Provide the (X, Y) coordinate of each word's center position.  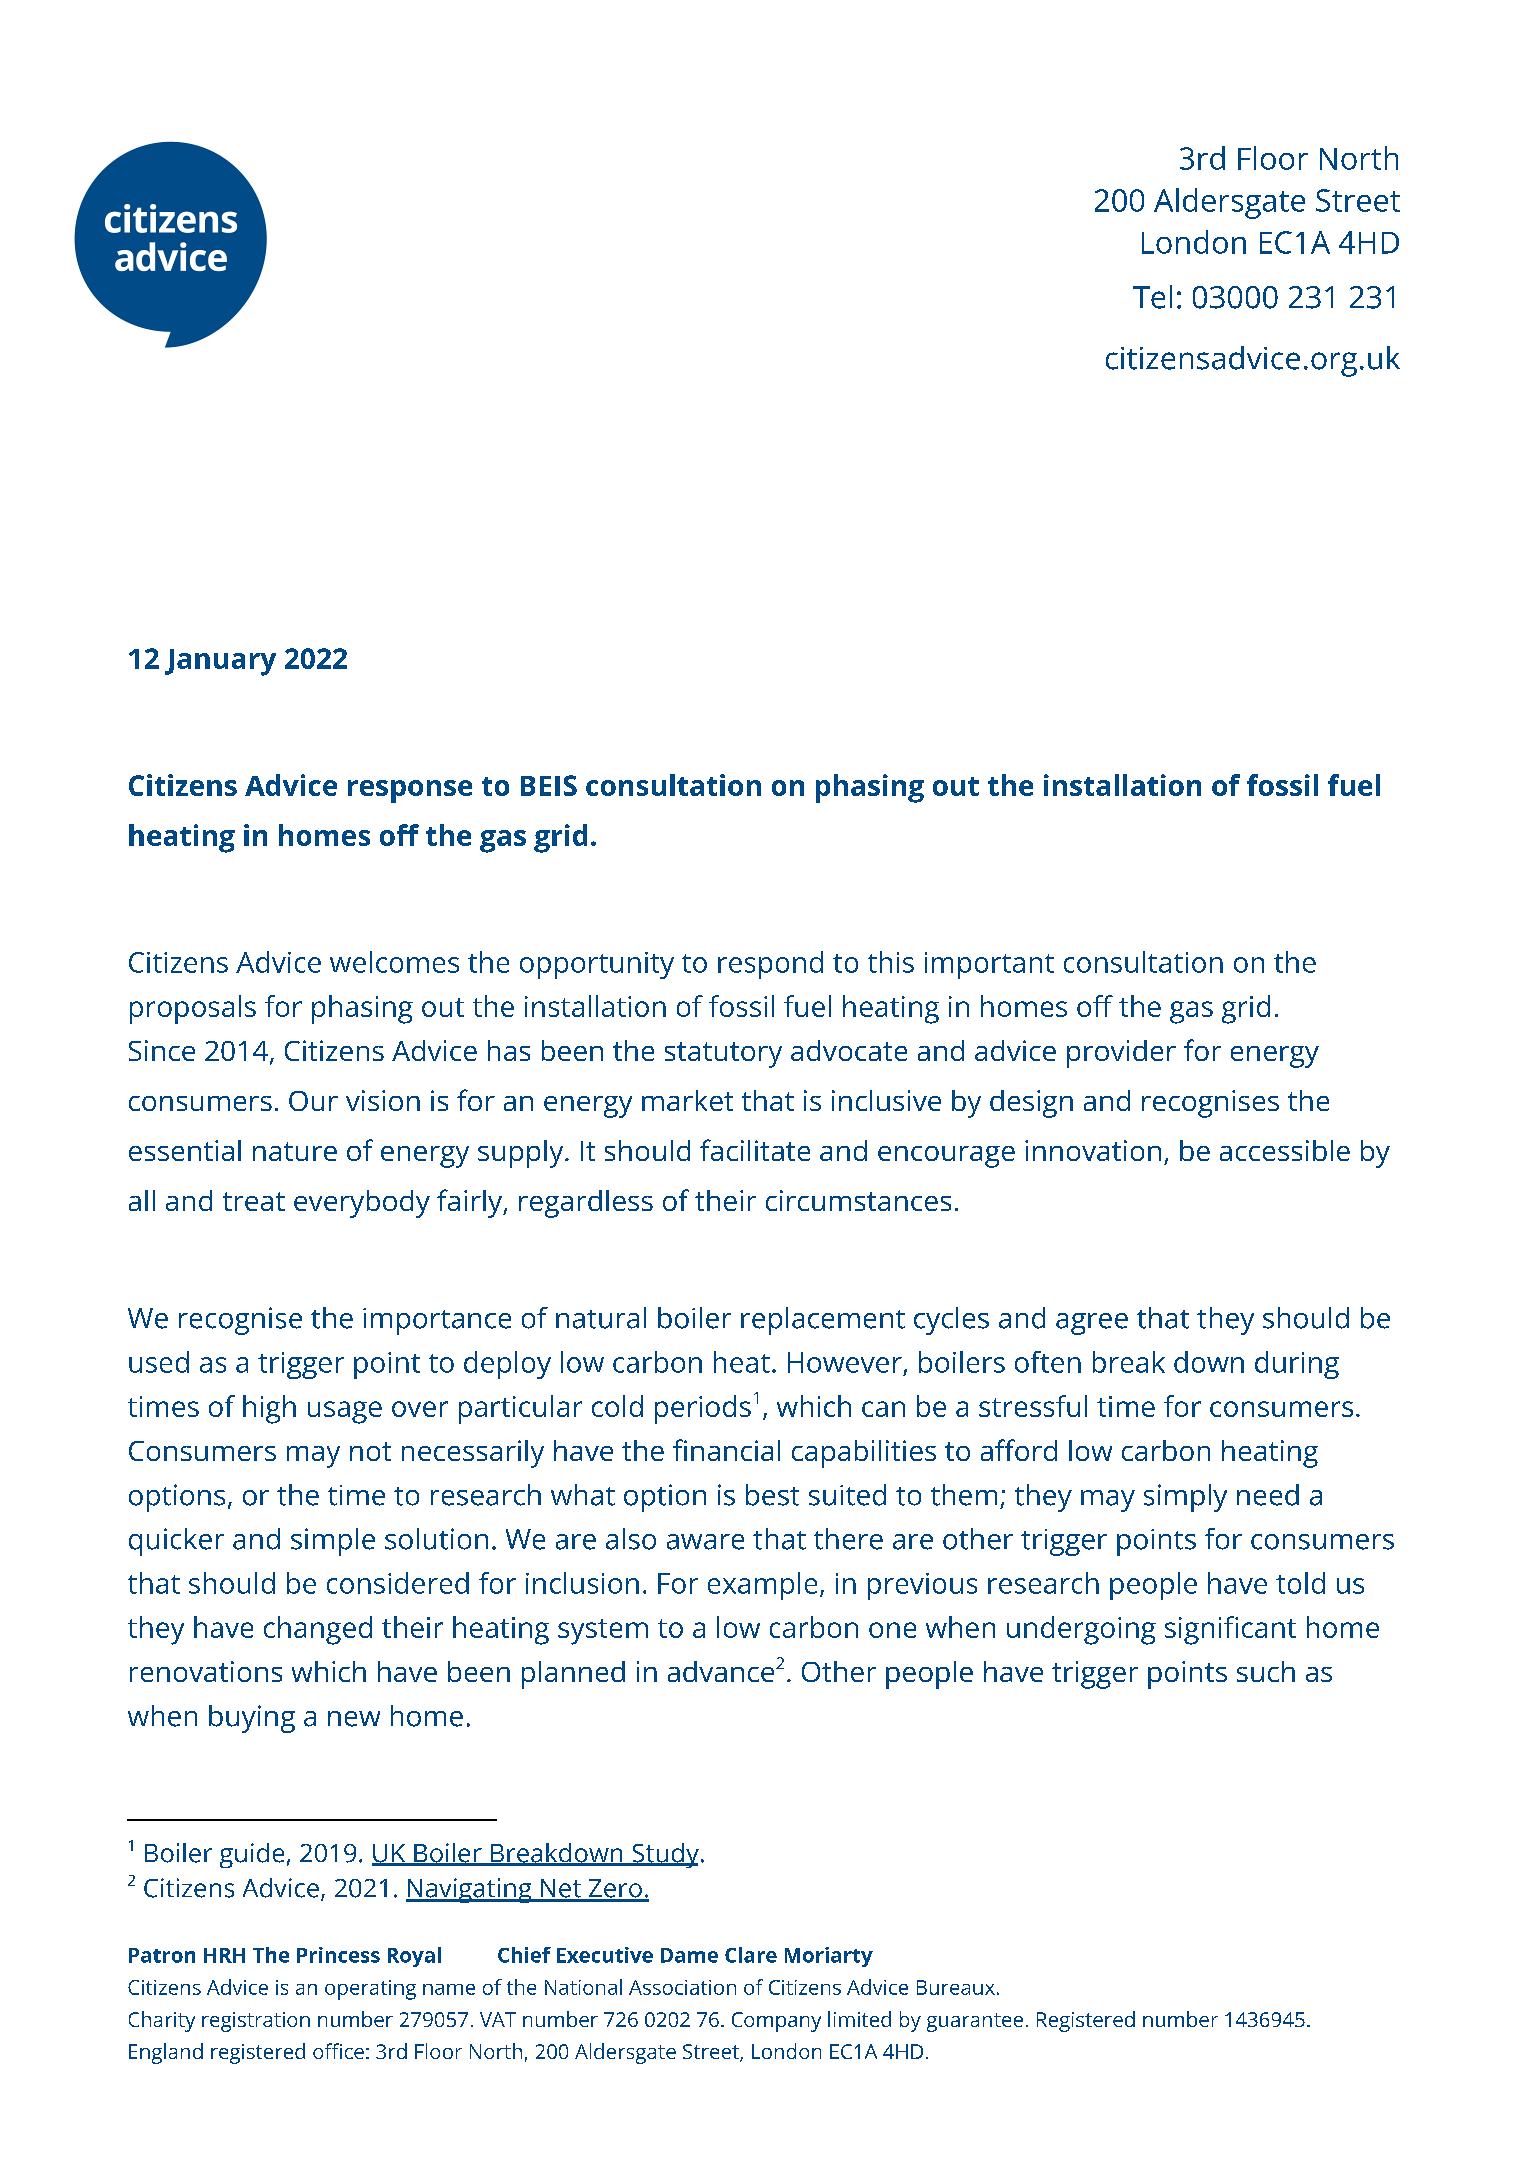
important (989, 965)
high (269, 1409)
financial (726, 1450)
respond (770, 965)
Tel (1152, 297)
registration (256, 2022)
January (220, 662)
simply (1185, 1498)
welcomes (394, 962)
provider (1121, 1054)
